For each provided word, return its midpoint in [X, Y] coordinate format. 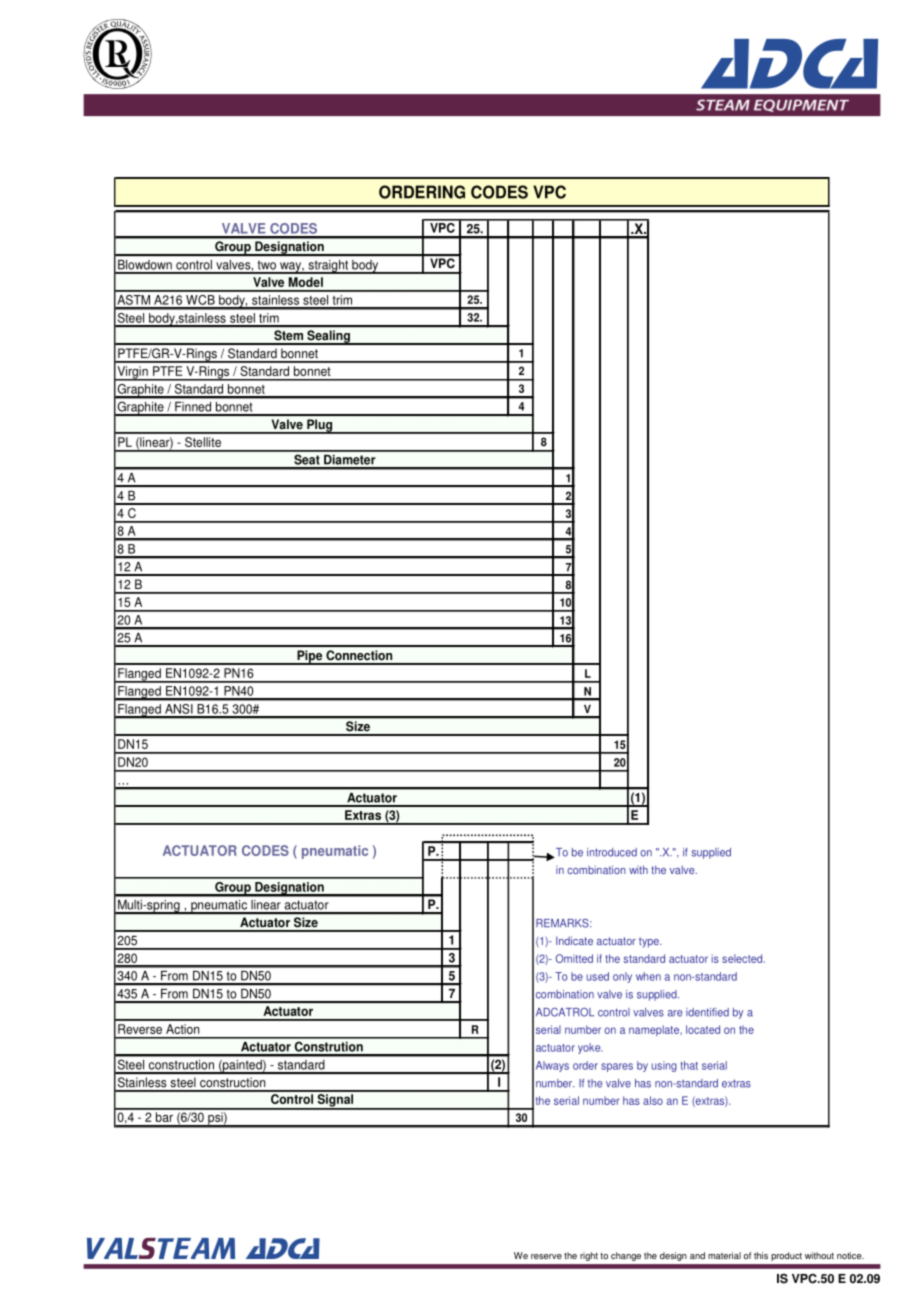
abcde [117, 54]
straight [328, 267]
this [761, 1255]
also [653, 1100]
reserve [546, 1256]
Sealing [328, 337]
